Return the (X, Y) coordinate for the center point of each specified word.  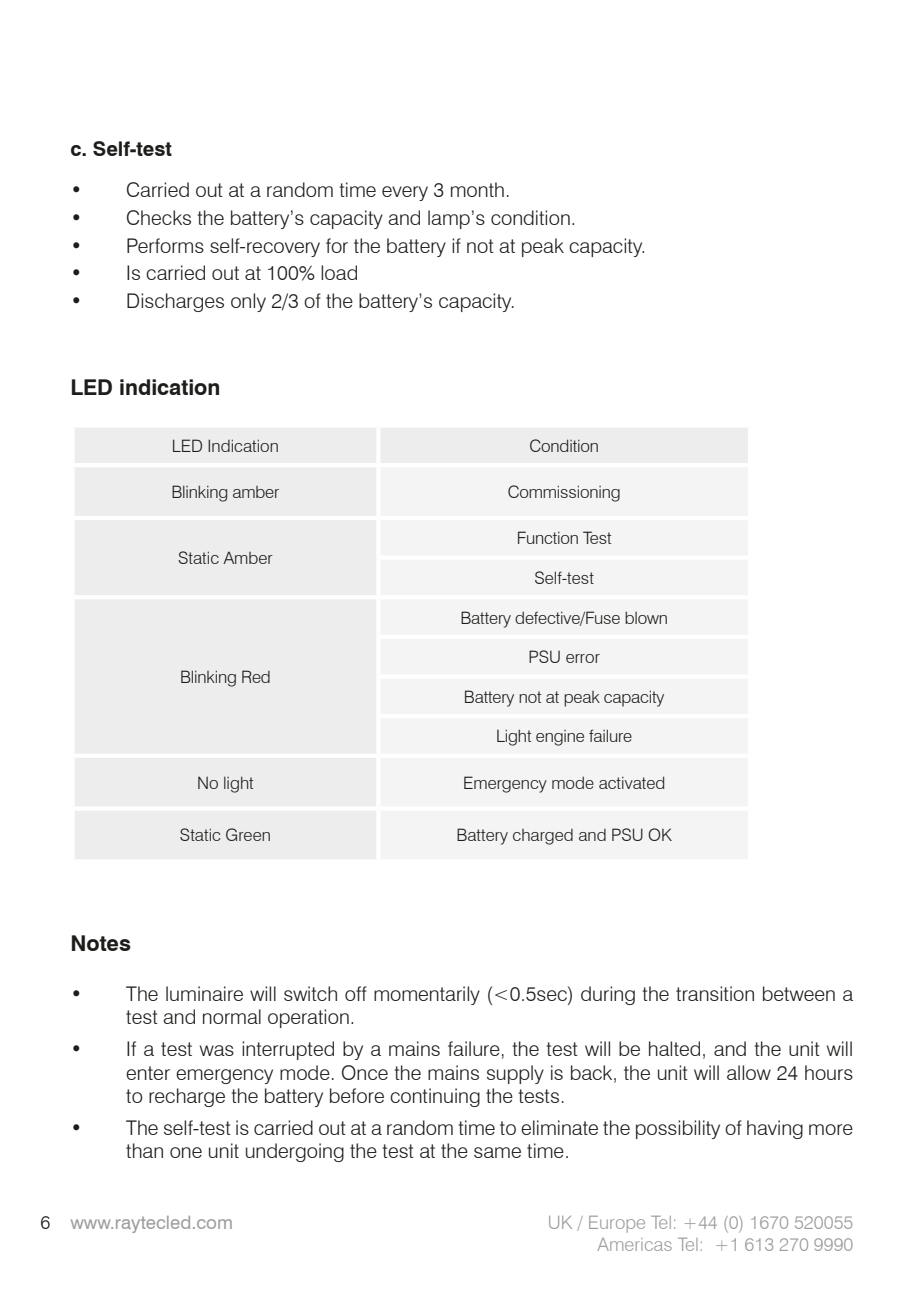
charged (543, 837)
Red (256, 676)
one (186, 1152)
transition (715, 993)
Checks (159, 217)
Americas (634, 1244)
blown (646, 617)
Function (548, 537)
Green (248, 834)
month (477, 189)
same (497, 1152)
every (405, 193)
